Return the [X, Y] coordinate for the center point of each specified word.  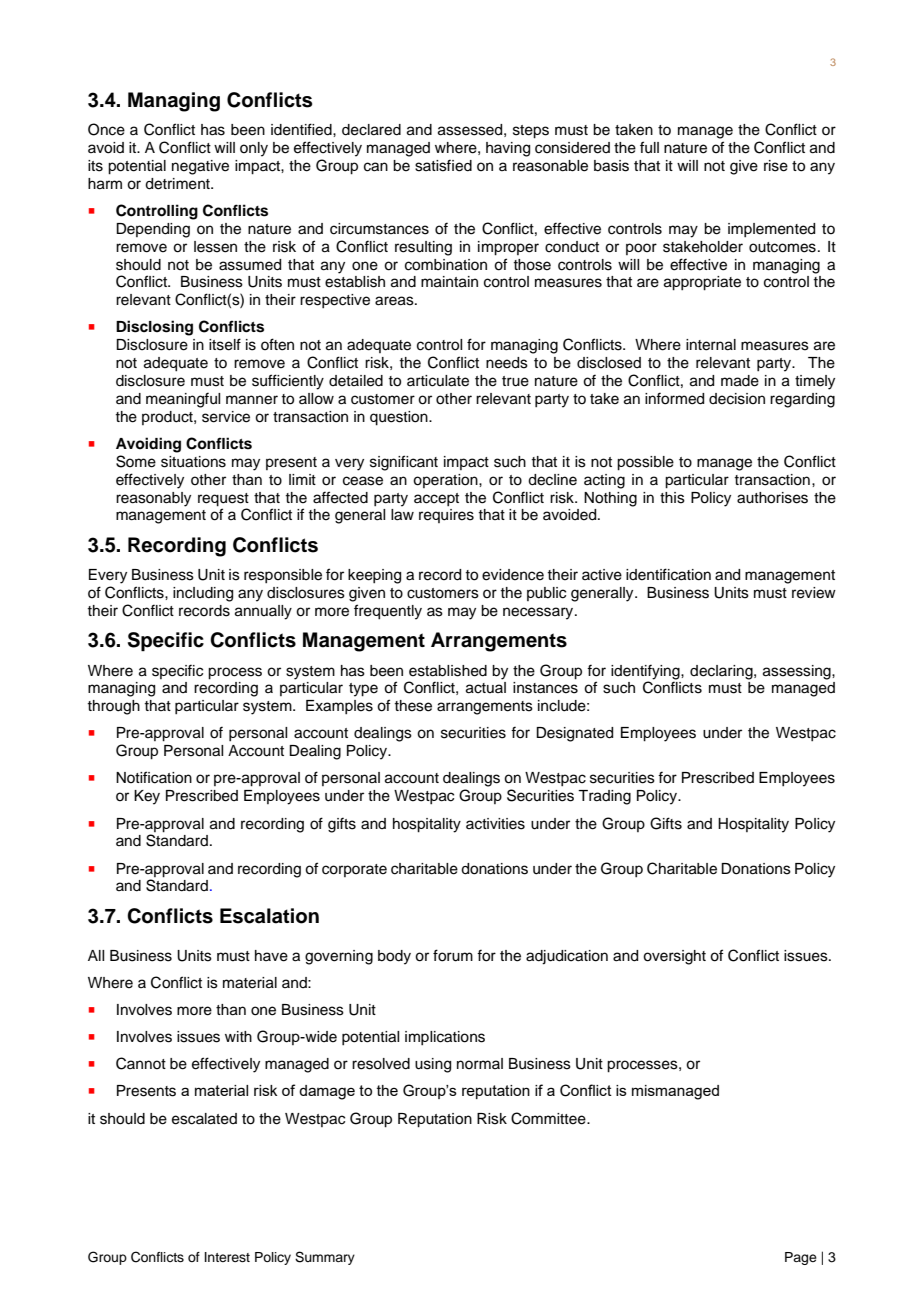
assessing [798, 672]
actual [486, 688]
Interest [227, 1257]
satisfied [443, 165]
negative [200, 167]
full [649, 147]
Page [801, 1258]
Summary [325, 1258]
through [113, 707]
